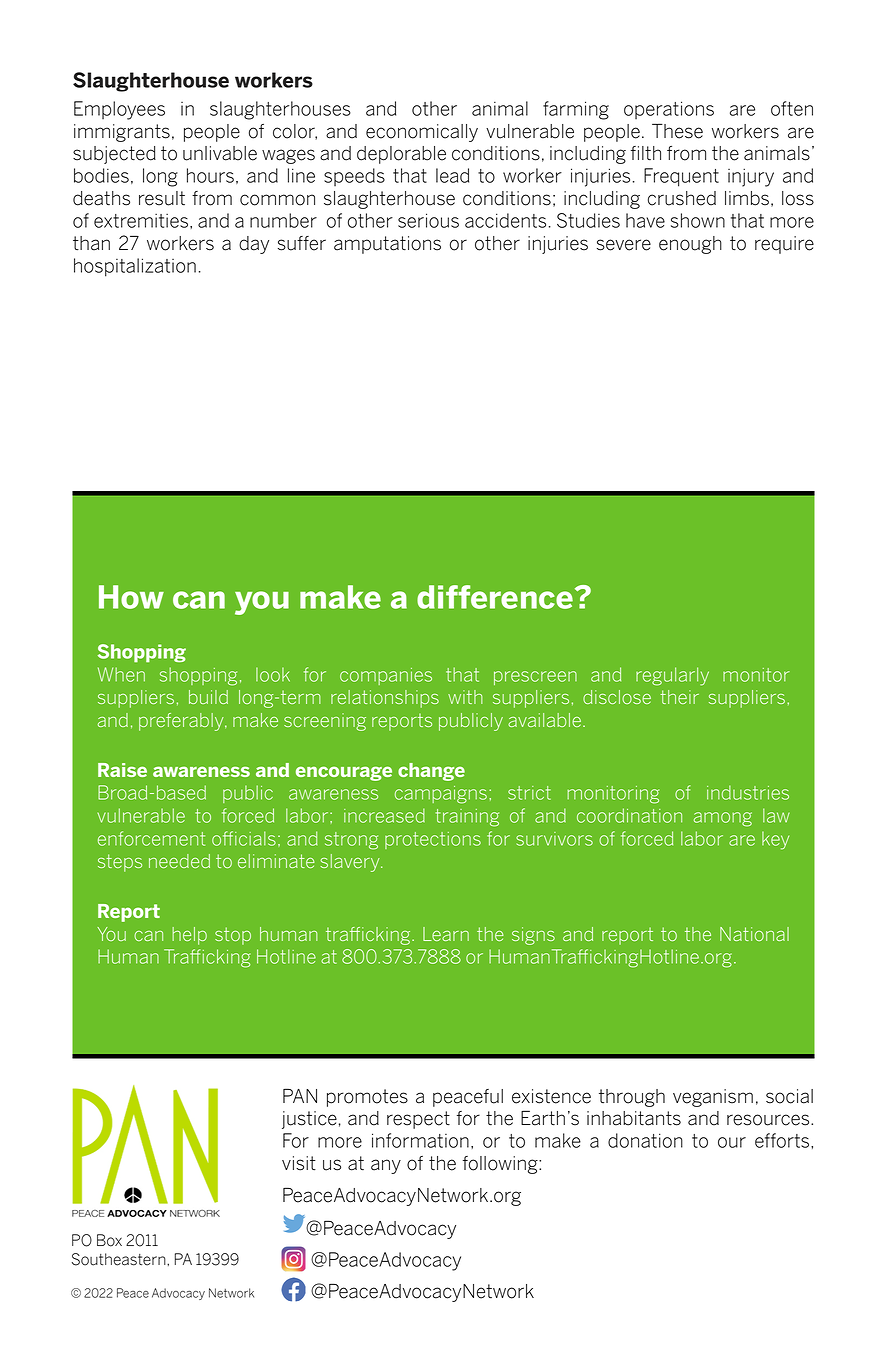  Describe the element at coordinates (208, 697) in the image. I see `build` at that location.
